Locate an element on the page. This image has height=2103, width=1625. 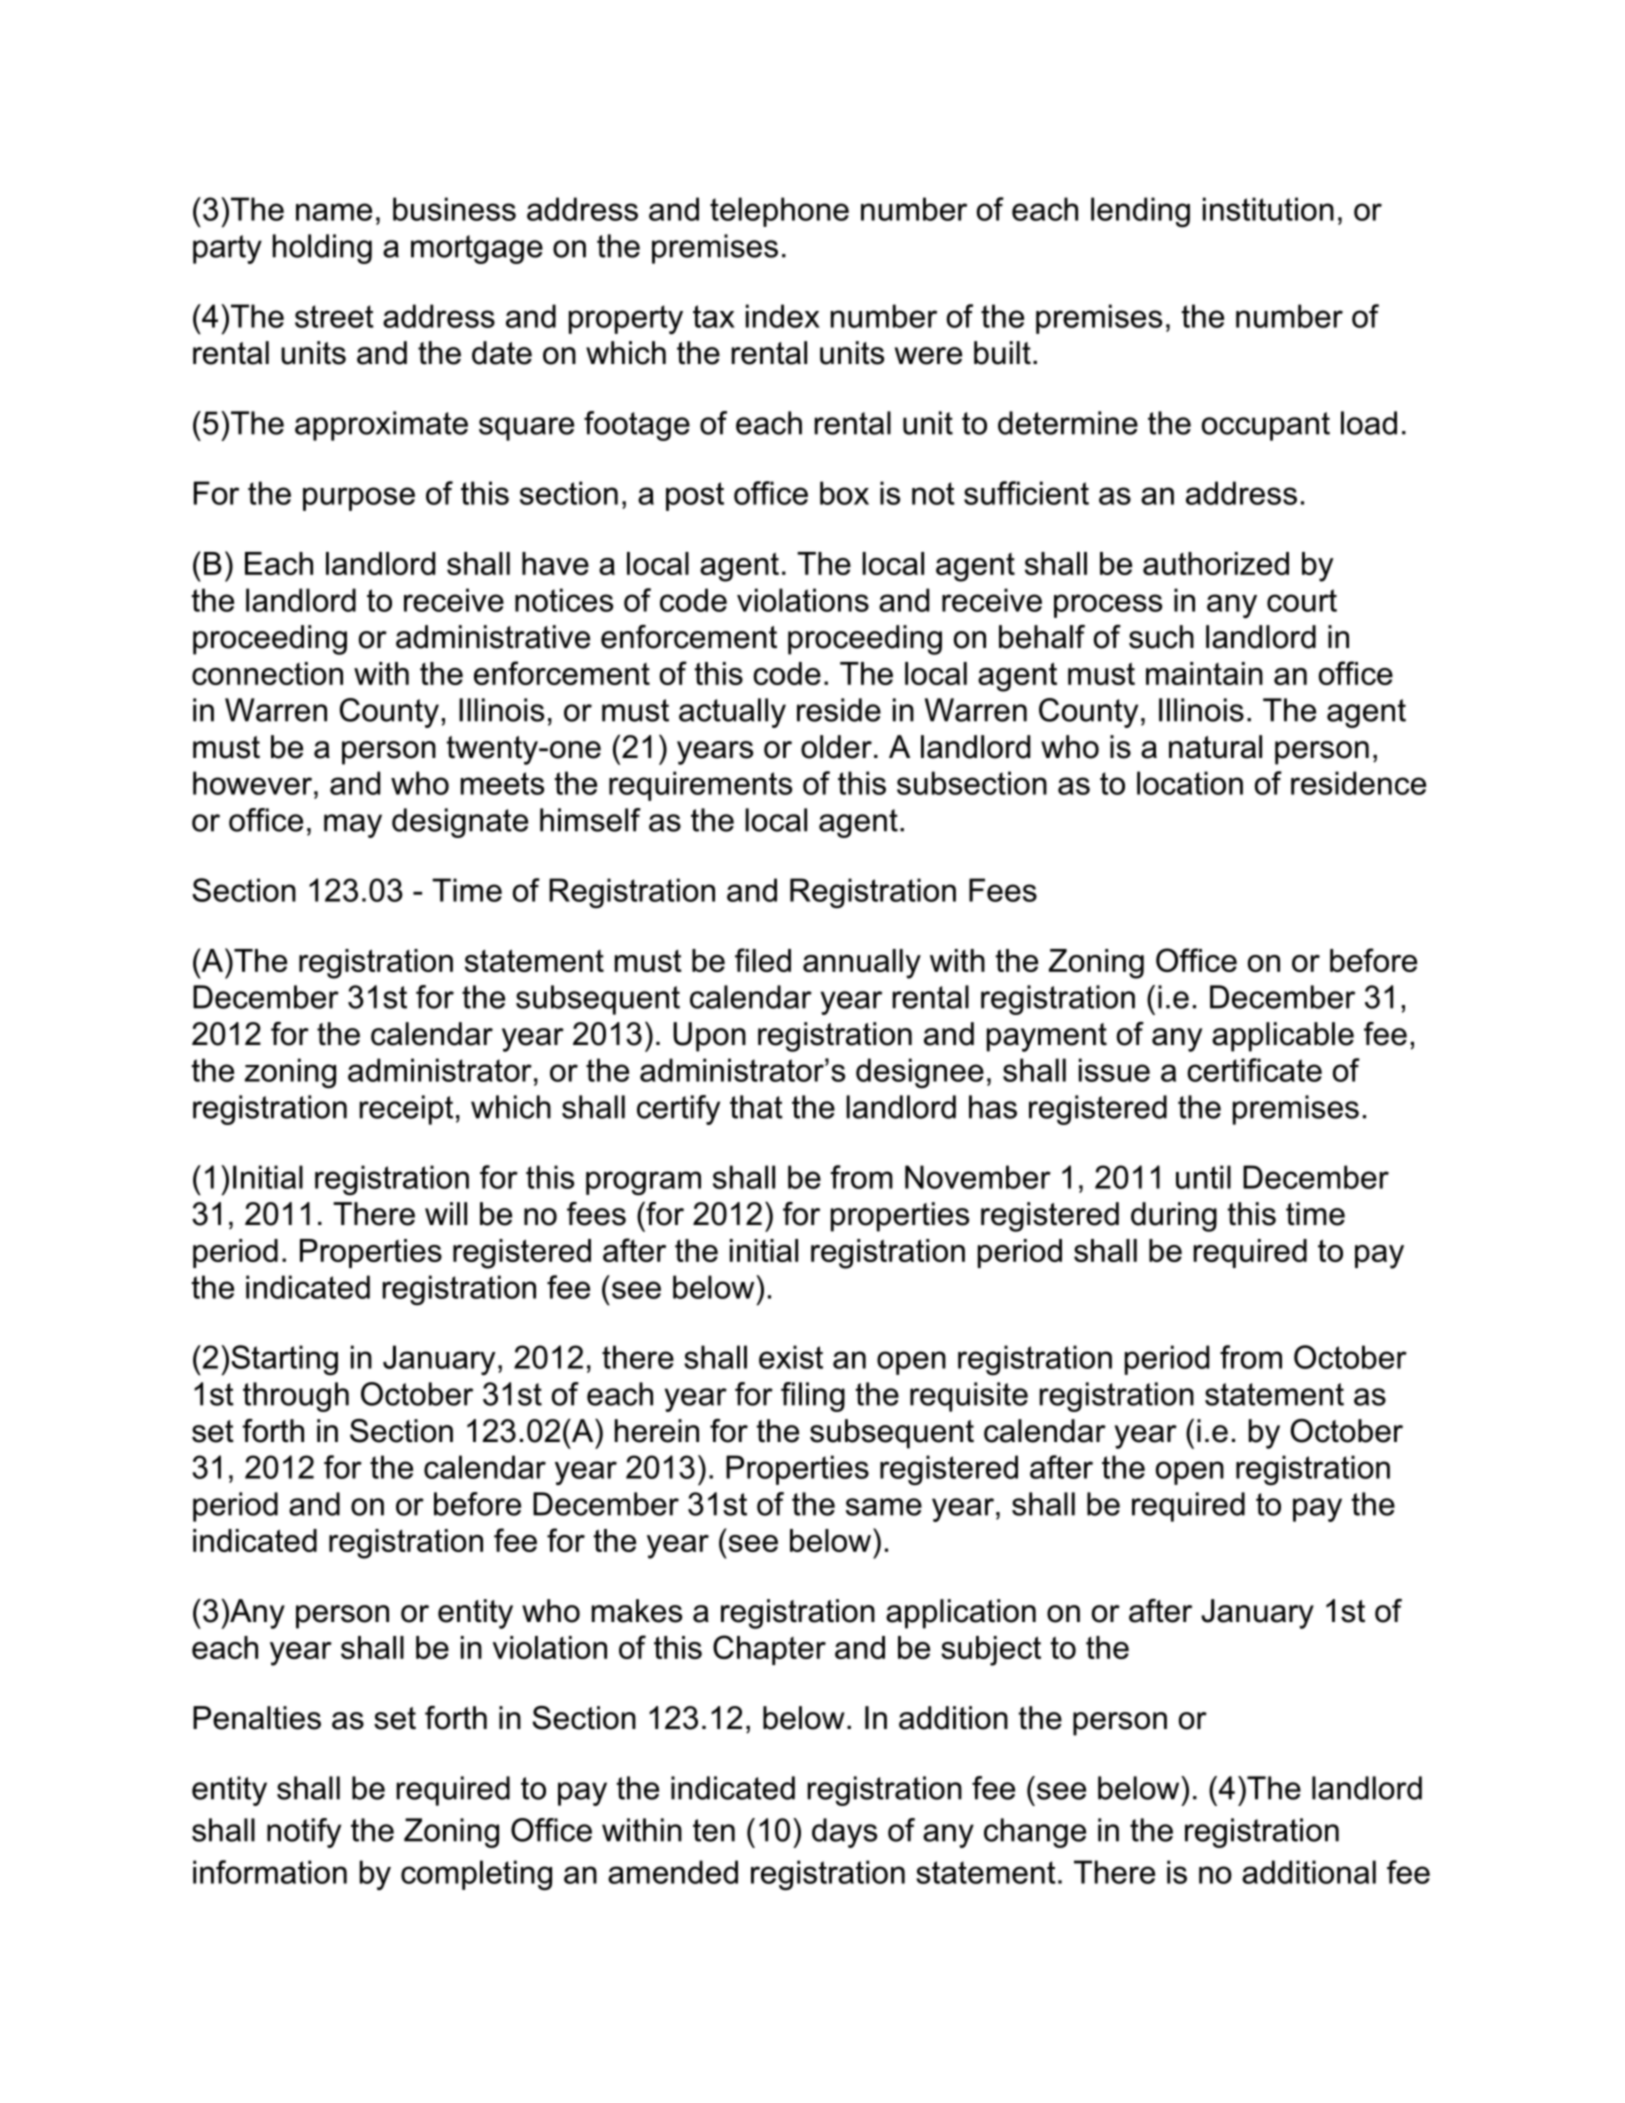
days is located at coordinates (844, 1833).
